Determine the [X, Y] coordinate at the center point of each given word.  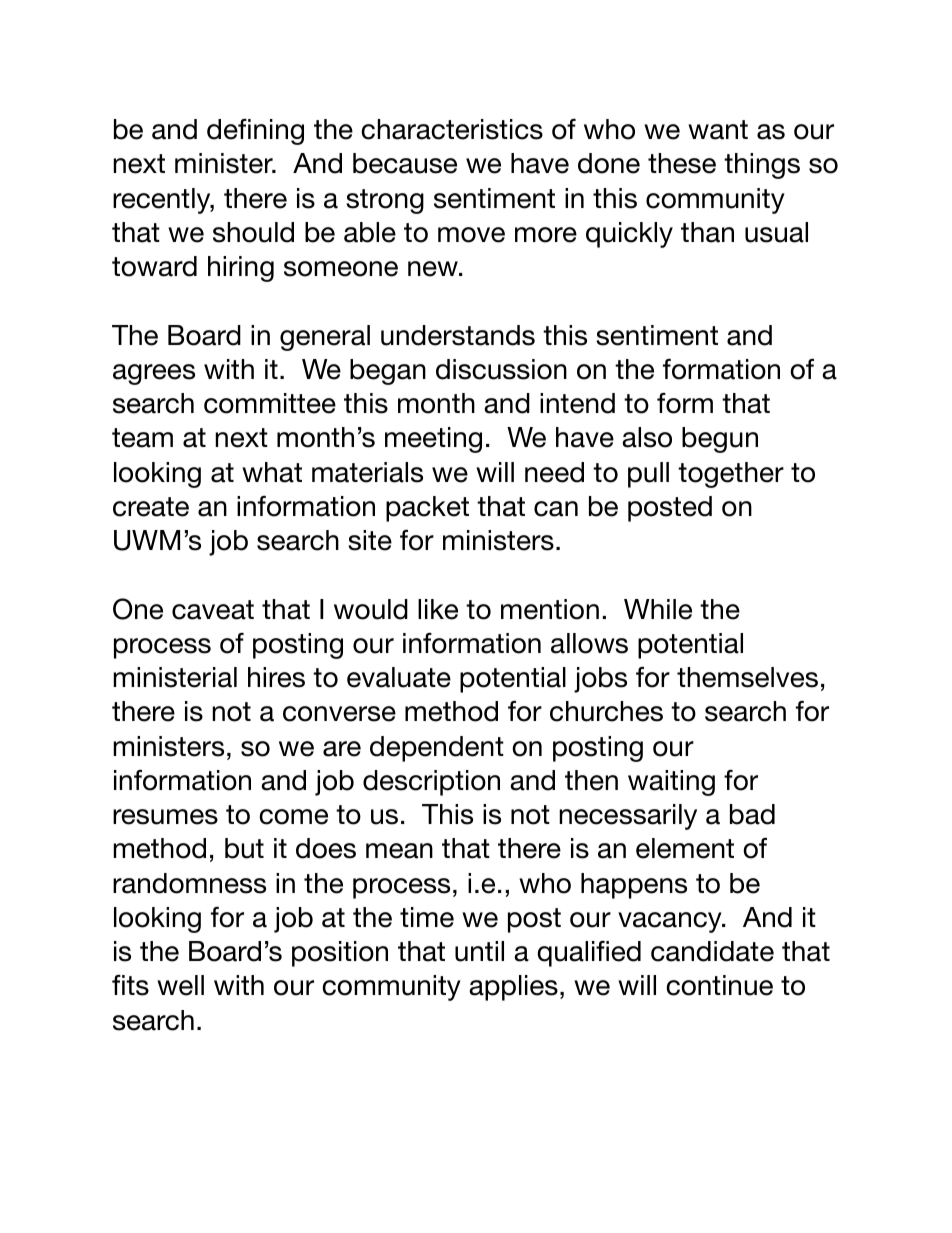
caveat [213, 610]
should [253, 232]
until [479, 951]
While [658, 609]
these [682, 163]
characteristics [452, 129]
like [438, 609]
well [180, 985]
